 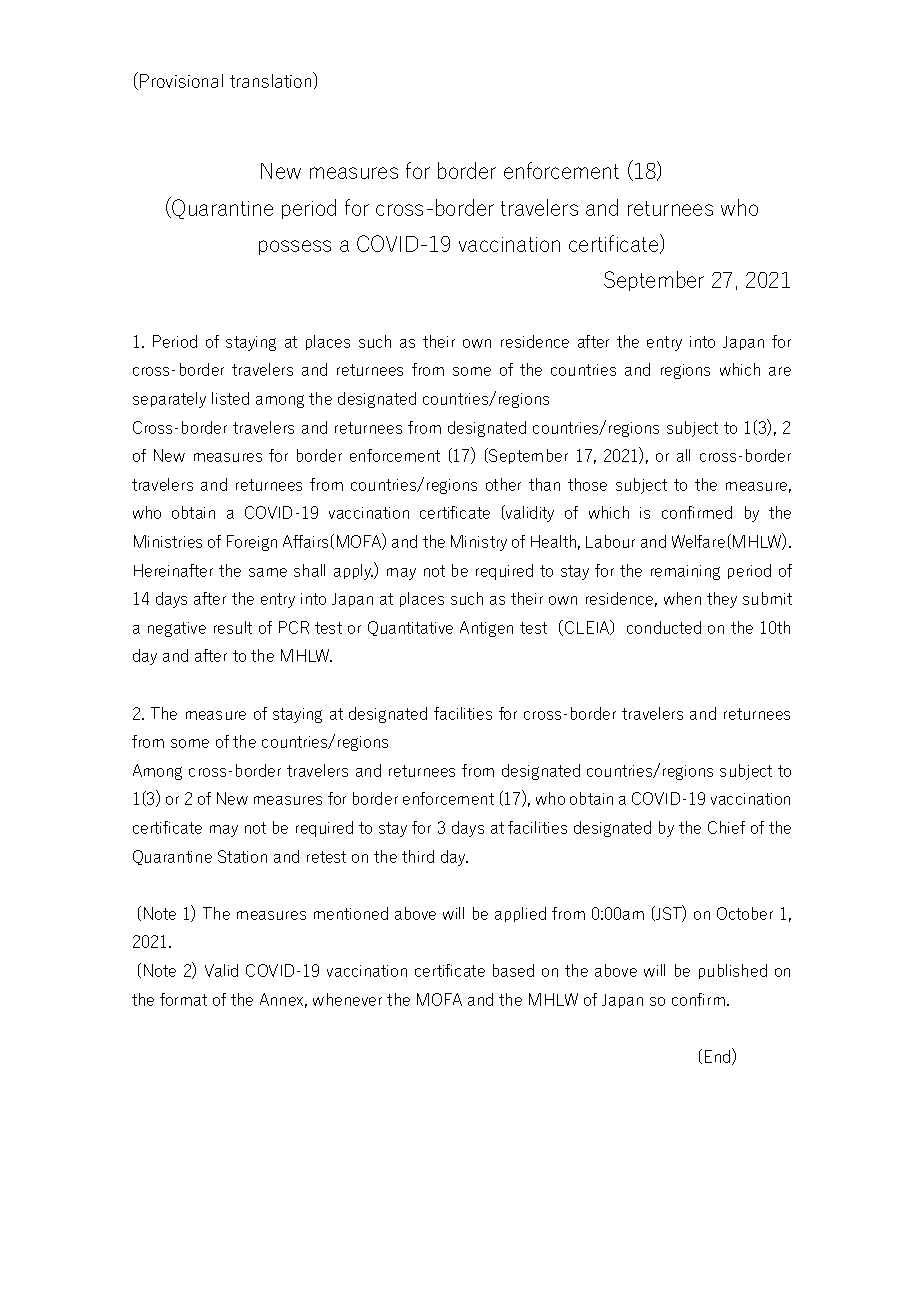 I want to click on possess, so click(x=295, y=247).
